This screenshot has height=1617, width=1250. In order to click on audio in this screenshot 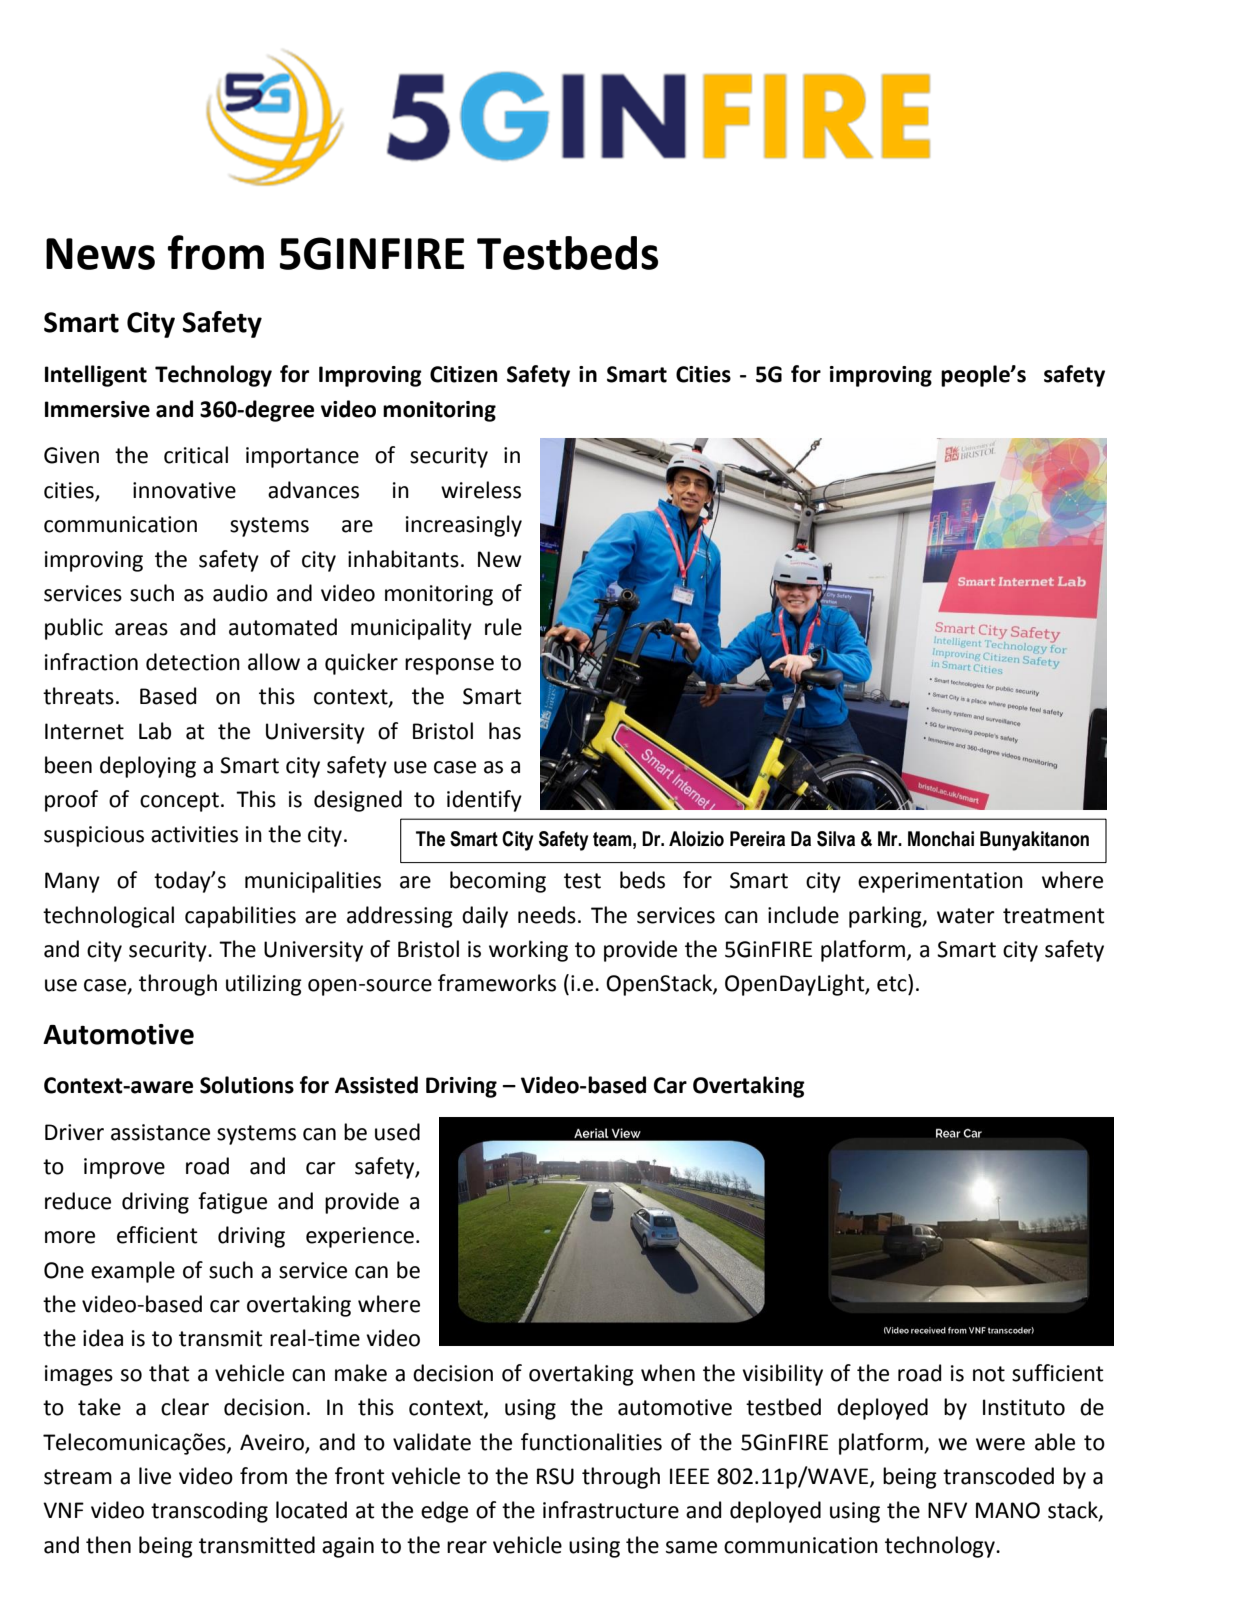, I will do `click(240, 593)`.
